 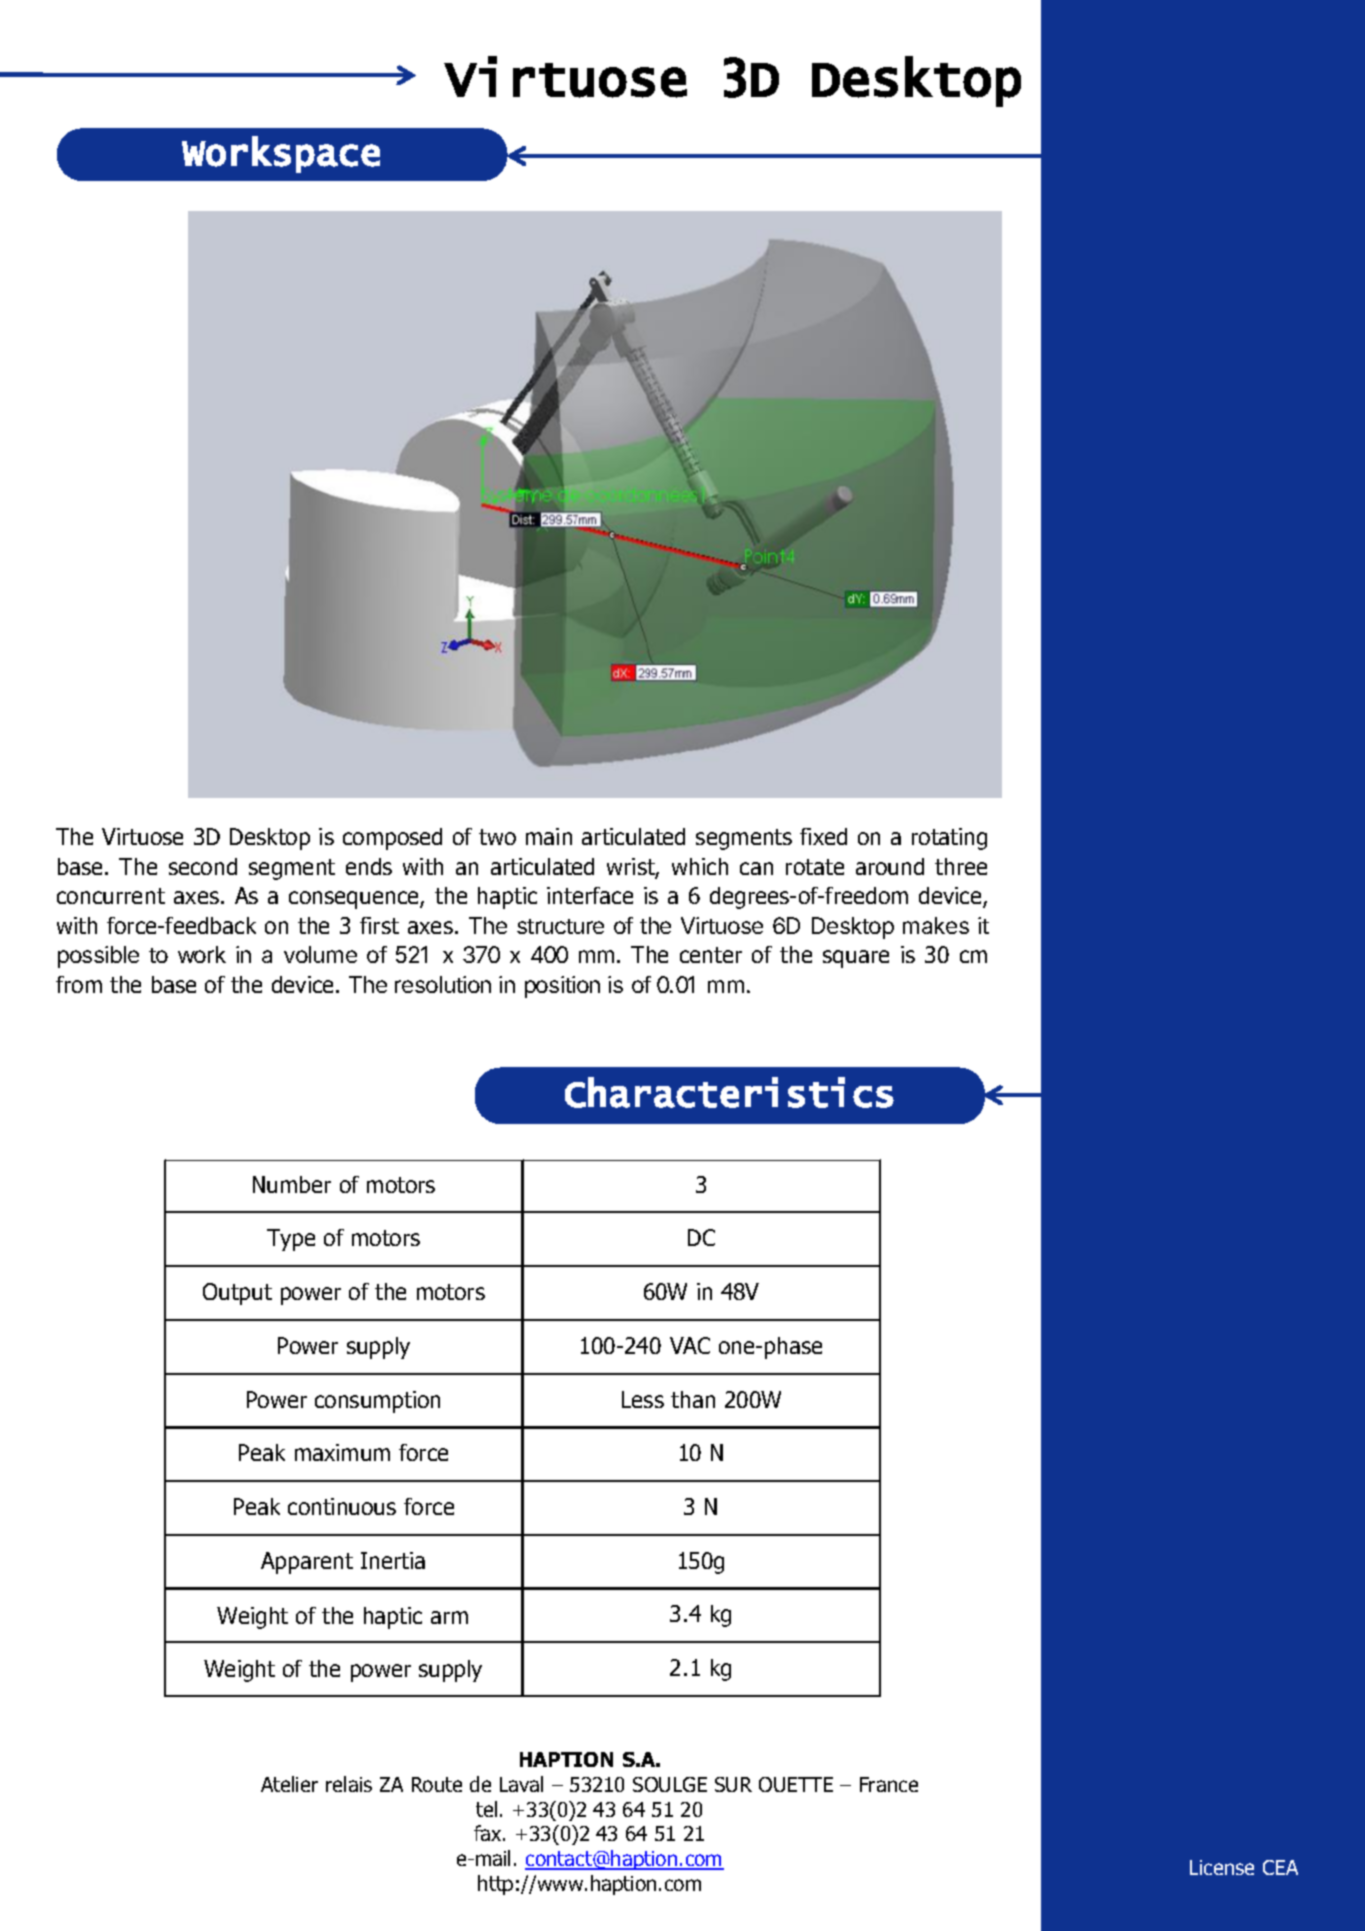 I want to click on France, so click(x=889, y=1784).
